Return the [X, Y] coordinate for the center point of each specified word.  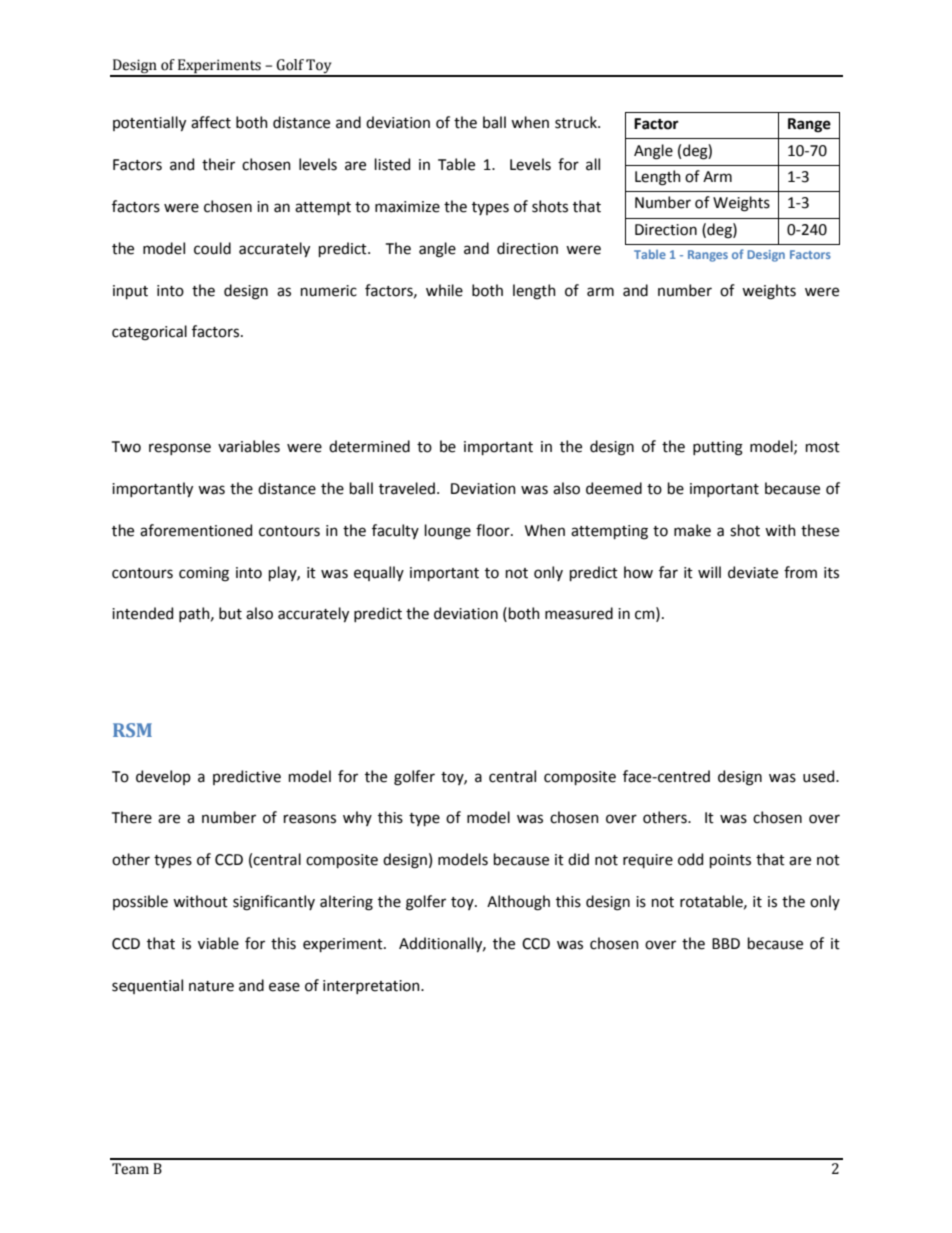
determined [369, 446]
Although [518, 903]
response [180, 449]
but [230, 613]
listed [392, 164]
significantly [274, 903]
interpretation [372, 987]
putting [718, 448]
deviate [753, 572]
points [730, 861]
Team [130, 1169]
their [218, 164]
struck [577, 122]
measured [579, 613]
